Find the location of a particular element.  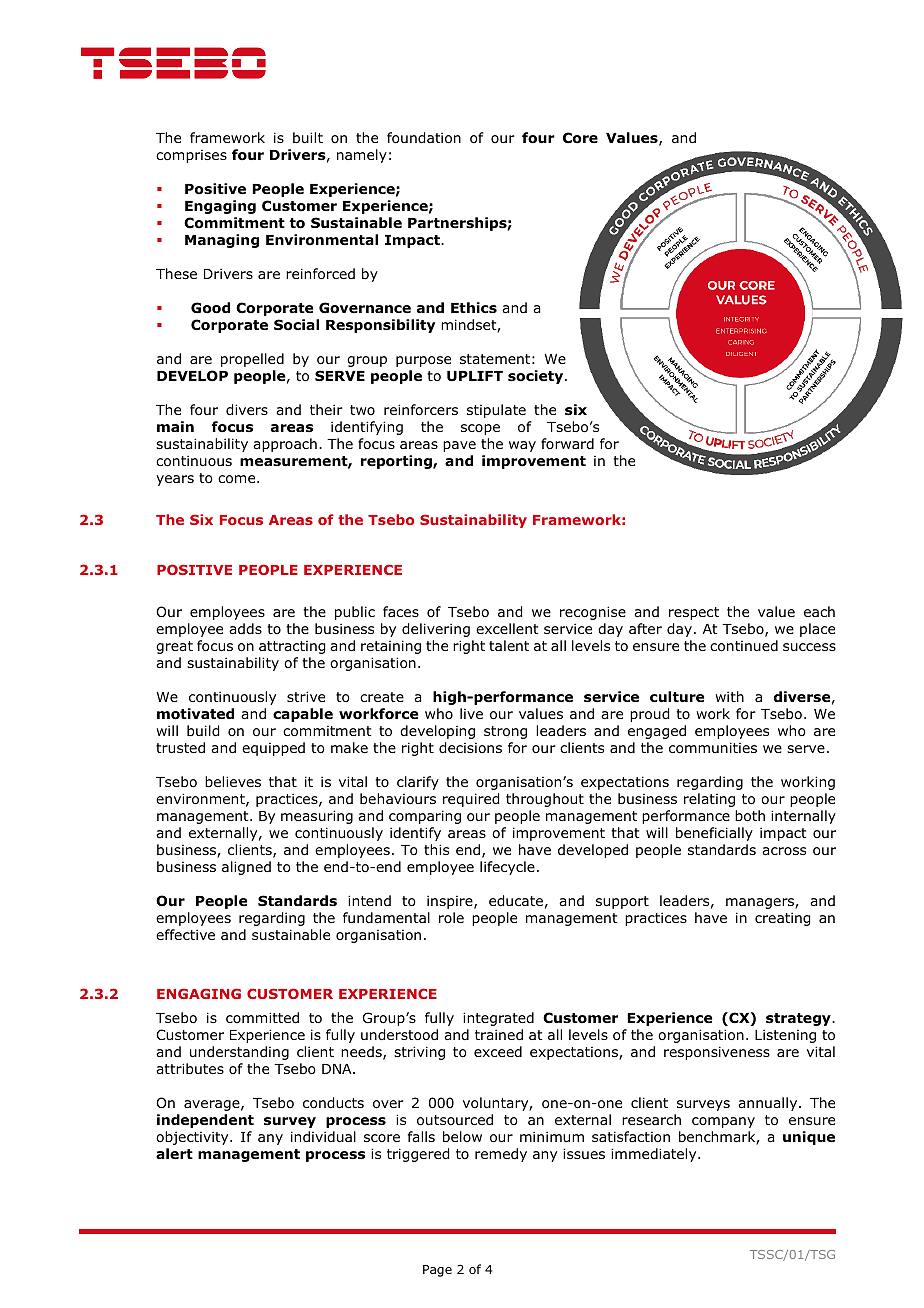

strong is located at coordinates (505, 732).
